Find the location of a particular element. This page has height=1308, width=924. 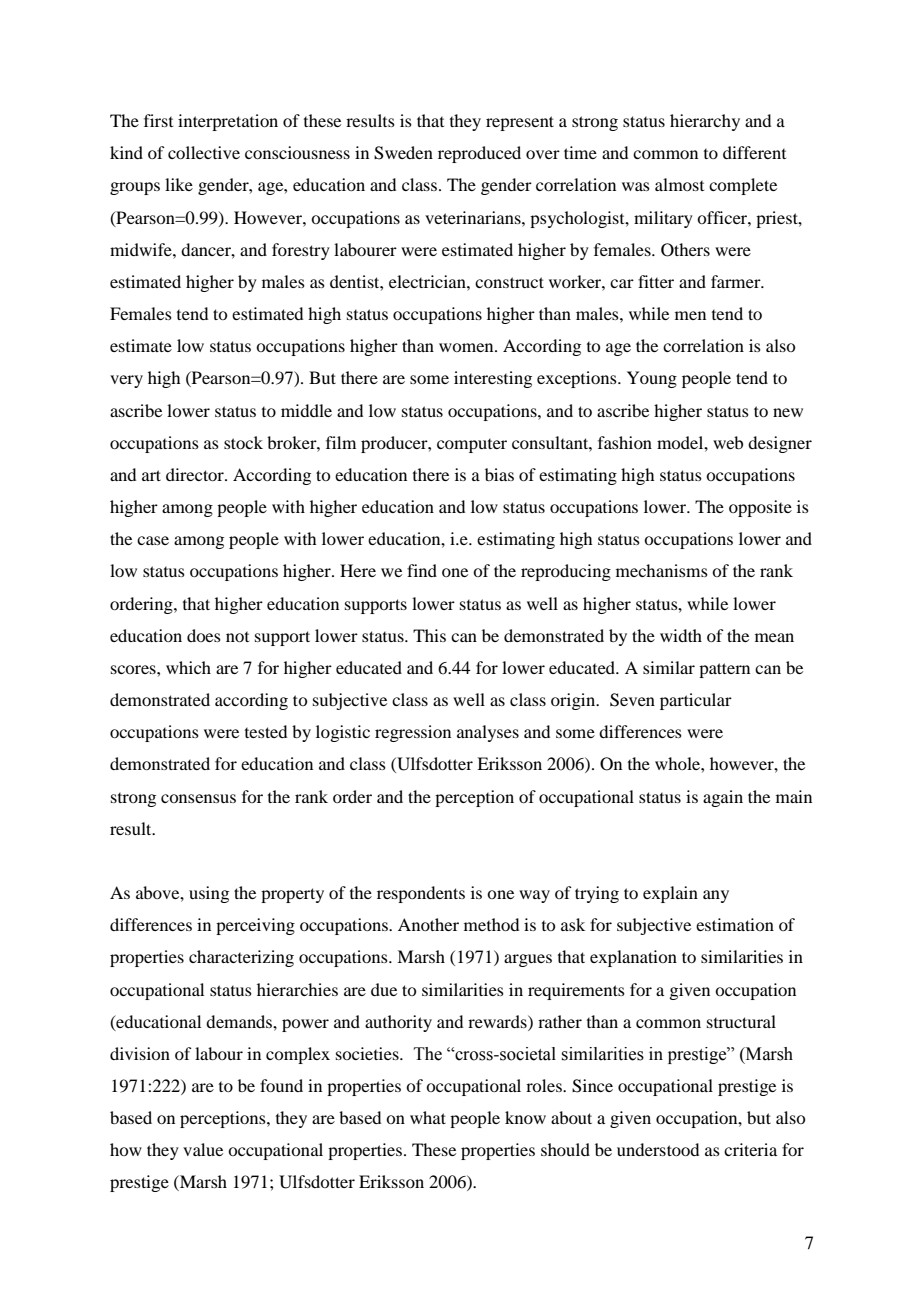

reproduced is located at coordinates (479, 154).
